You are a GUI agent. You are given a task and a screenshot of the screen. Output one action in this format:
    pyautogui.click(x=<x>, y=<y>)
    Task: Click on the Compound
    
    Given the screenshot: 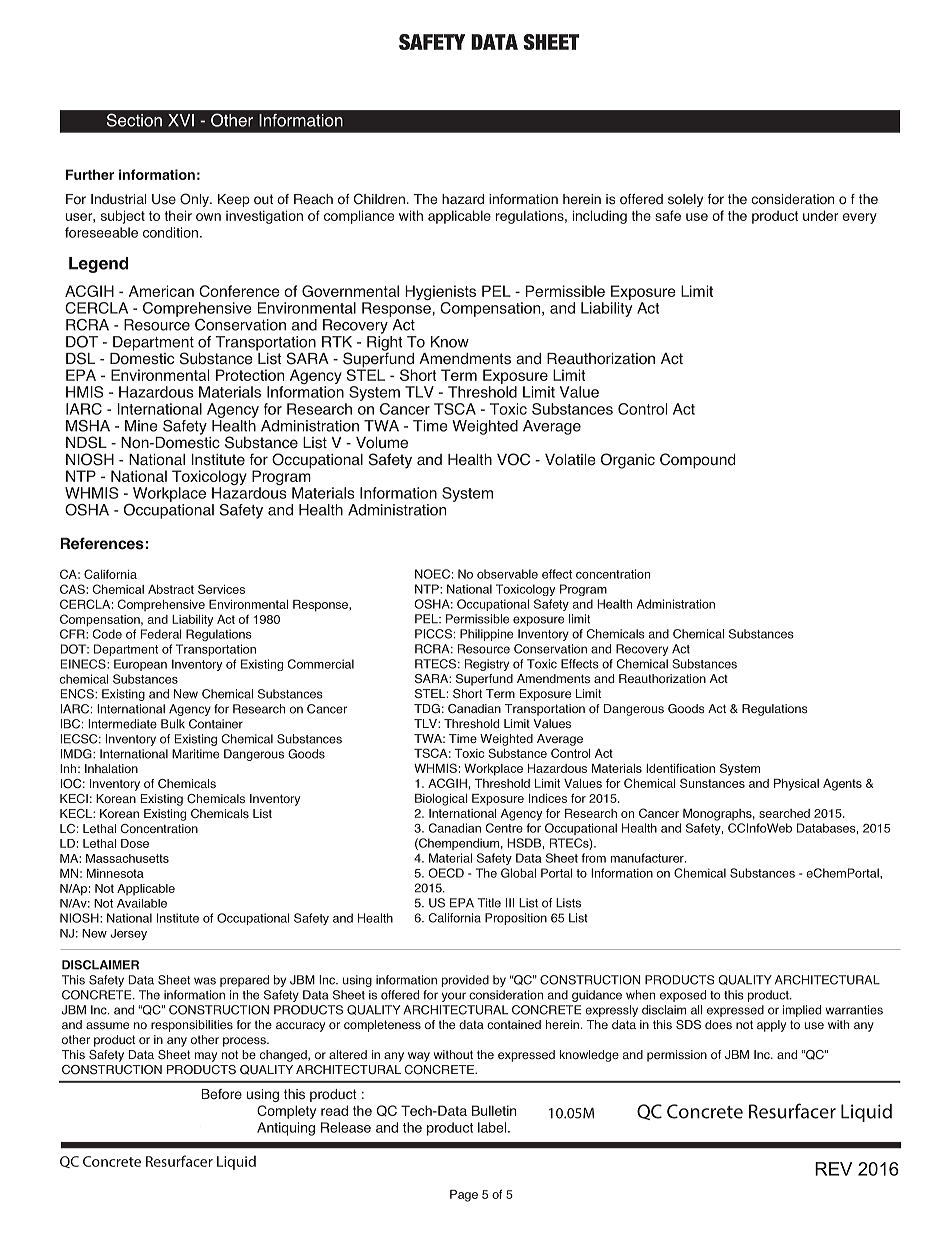 What is the action you would take?
    pyautogui.click(x=697, y=461)
